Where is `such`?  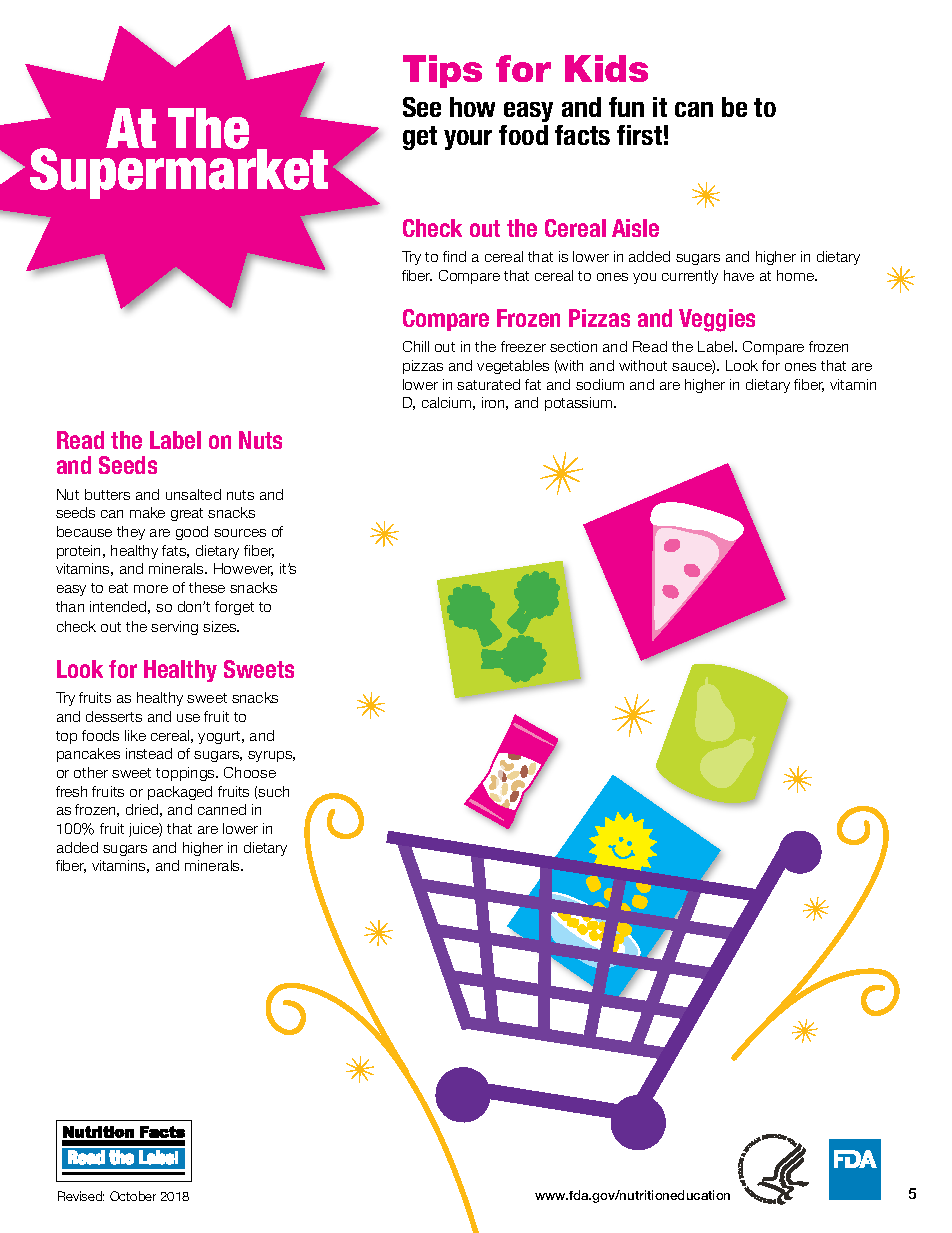 such is located at coordinates (273, 791).
